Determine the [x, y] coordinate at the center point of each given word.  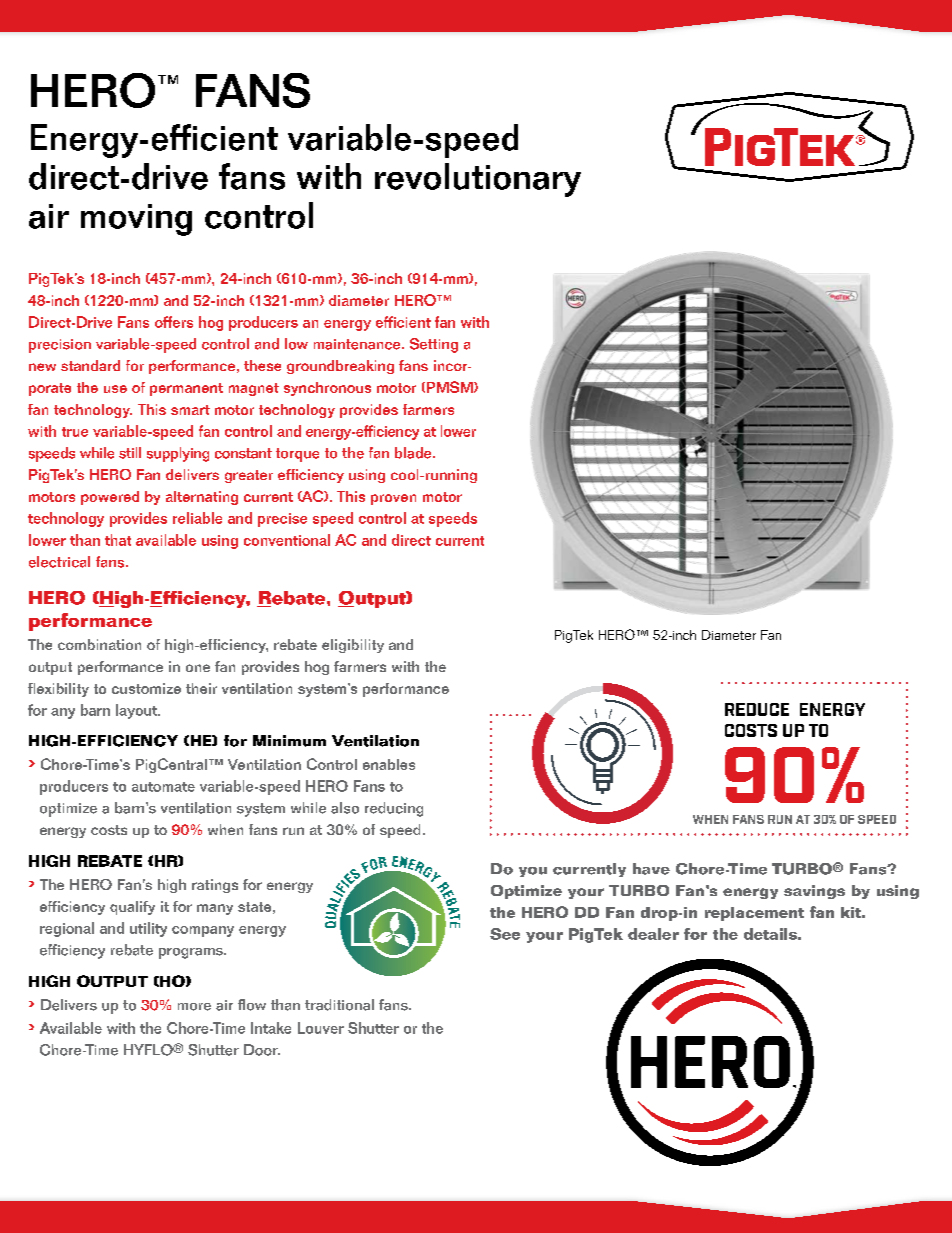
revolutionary [478, 180]
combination [99, 644]
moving [136, 220]
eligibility [353, 646]
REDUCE [757, 709]
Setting [434, 345]
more [194, 1007]
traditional [339, 1005]
